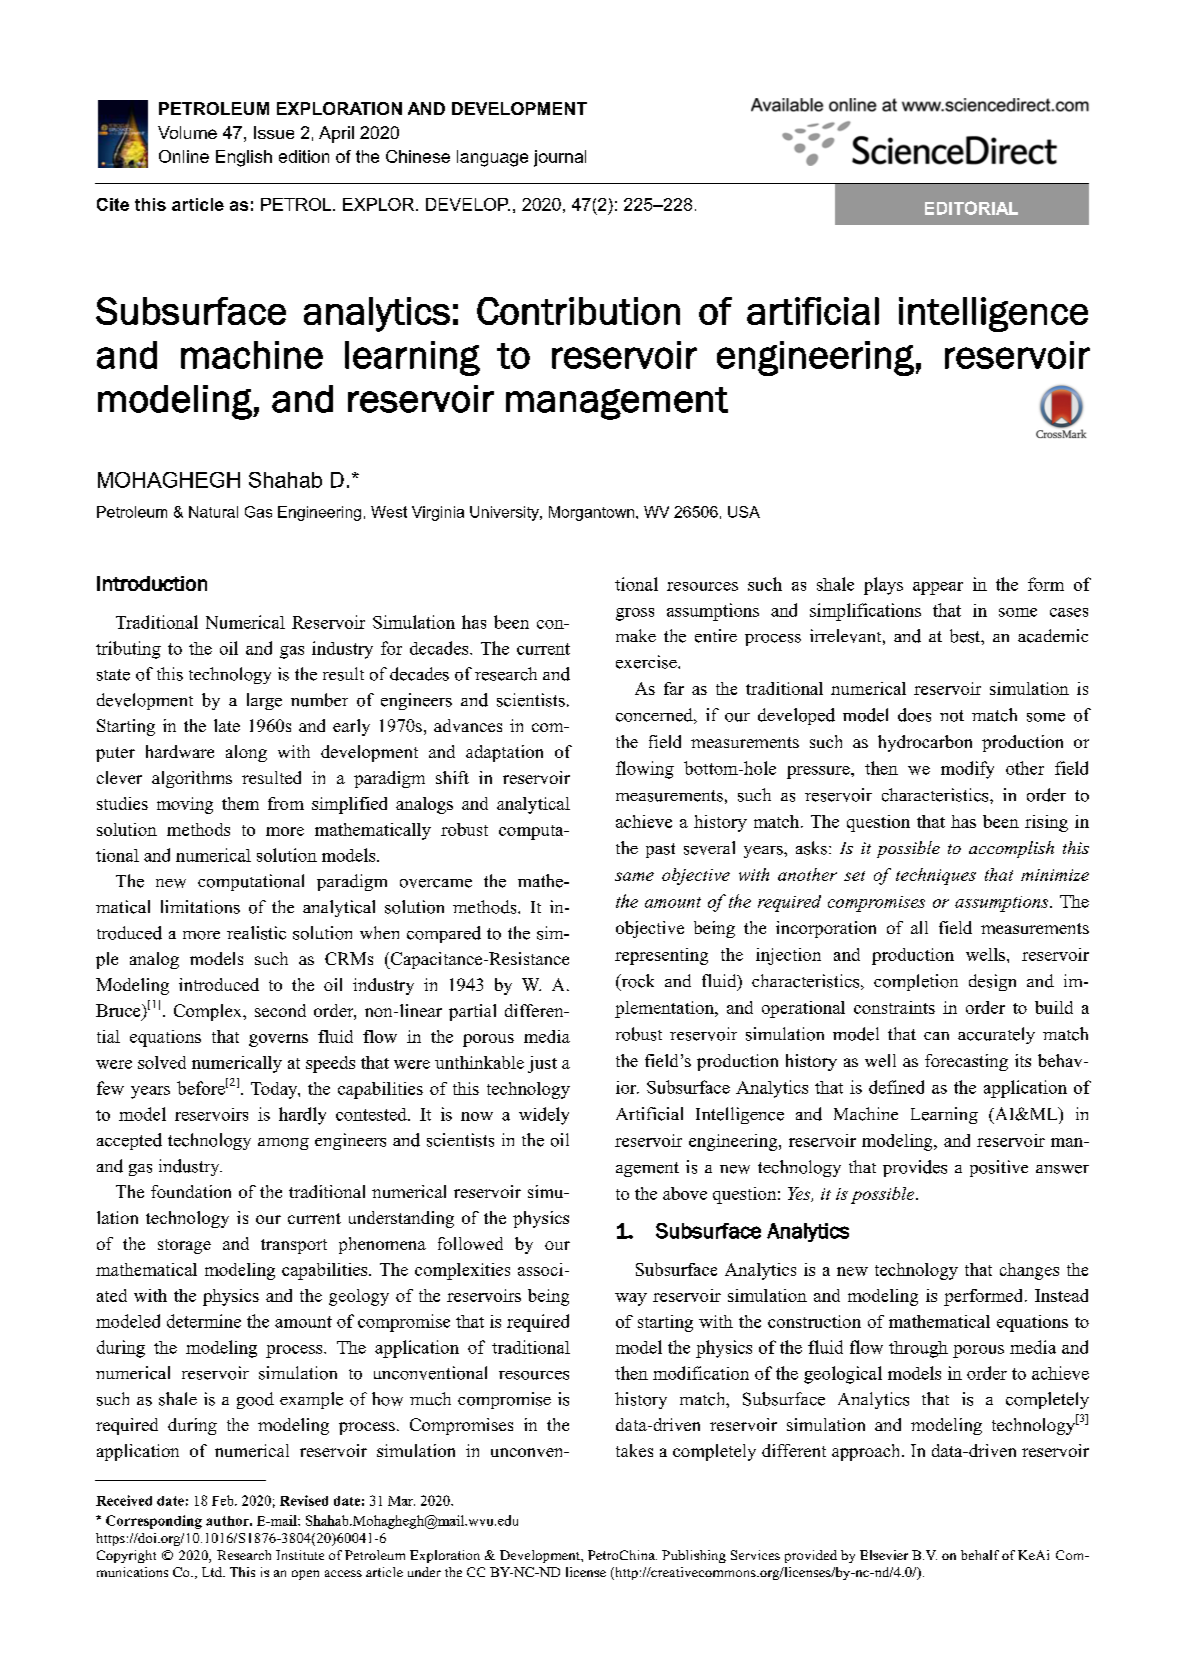  Describe the element at coordinates (560, 158) in the document. I see `journal` at that location.
